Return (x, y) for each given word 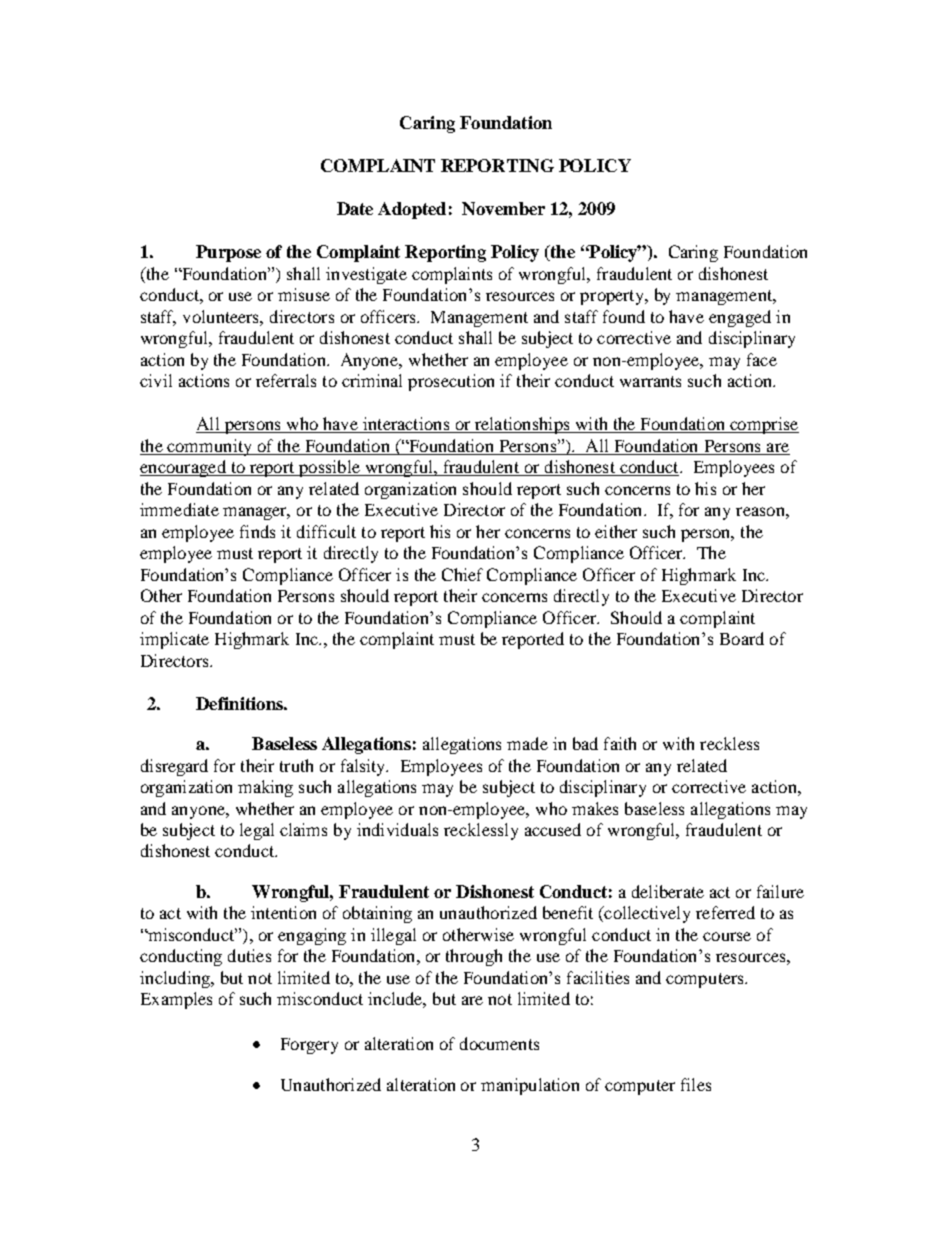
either (616, 531)
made (527, 743)
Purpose (228, 253)
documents (499, 1043)
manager (256, 513)
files (696, 1084)
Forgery (309, 1046)
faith (620, 743)
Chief (462, 574)
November (503, 208)
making (265, 788)
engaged (740, 318)
